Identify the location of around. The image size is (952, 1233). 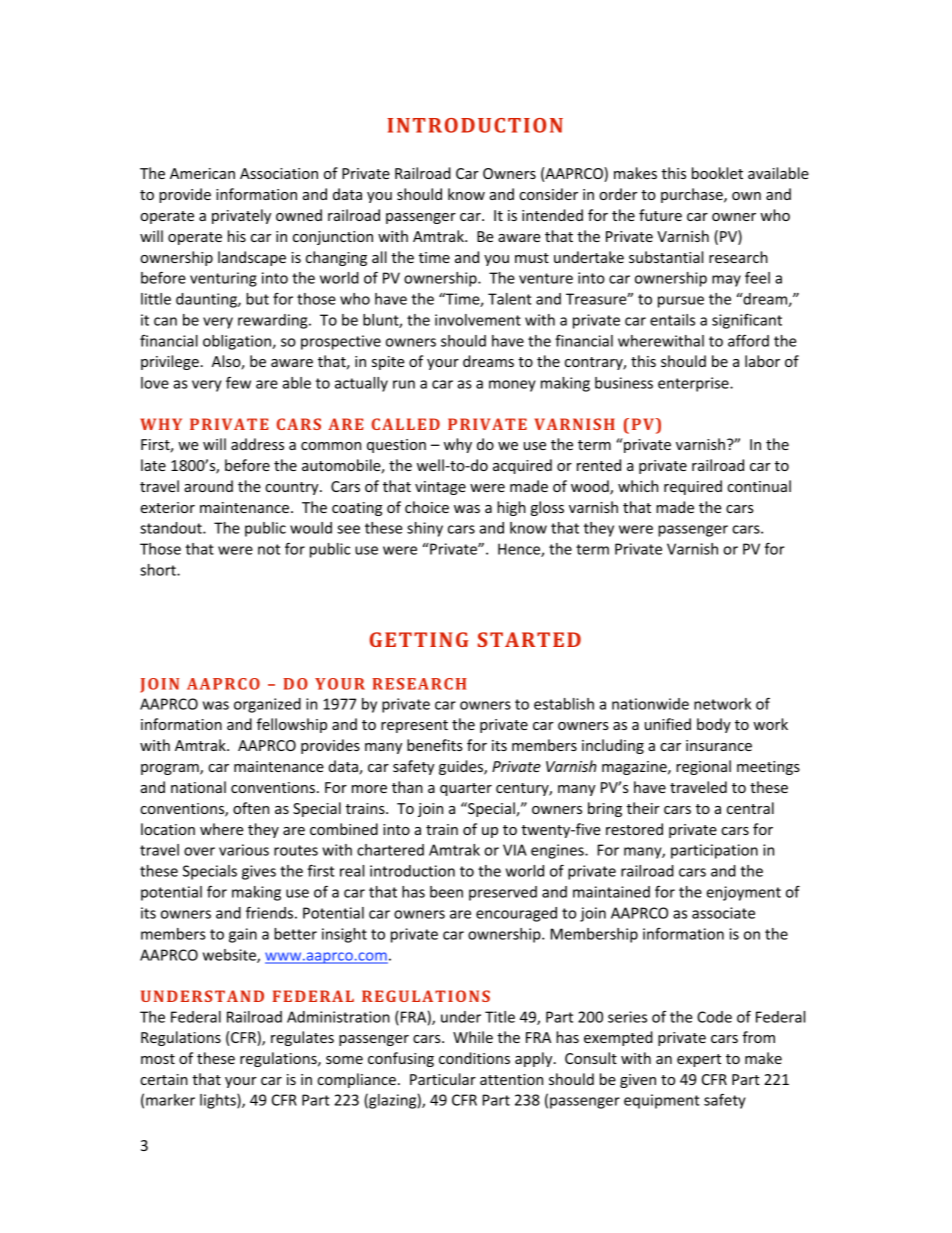
(208, 486).
